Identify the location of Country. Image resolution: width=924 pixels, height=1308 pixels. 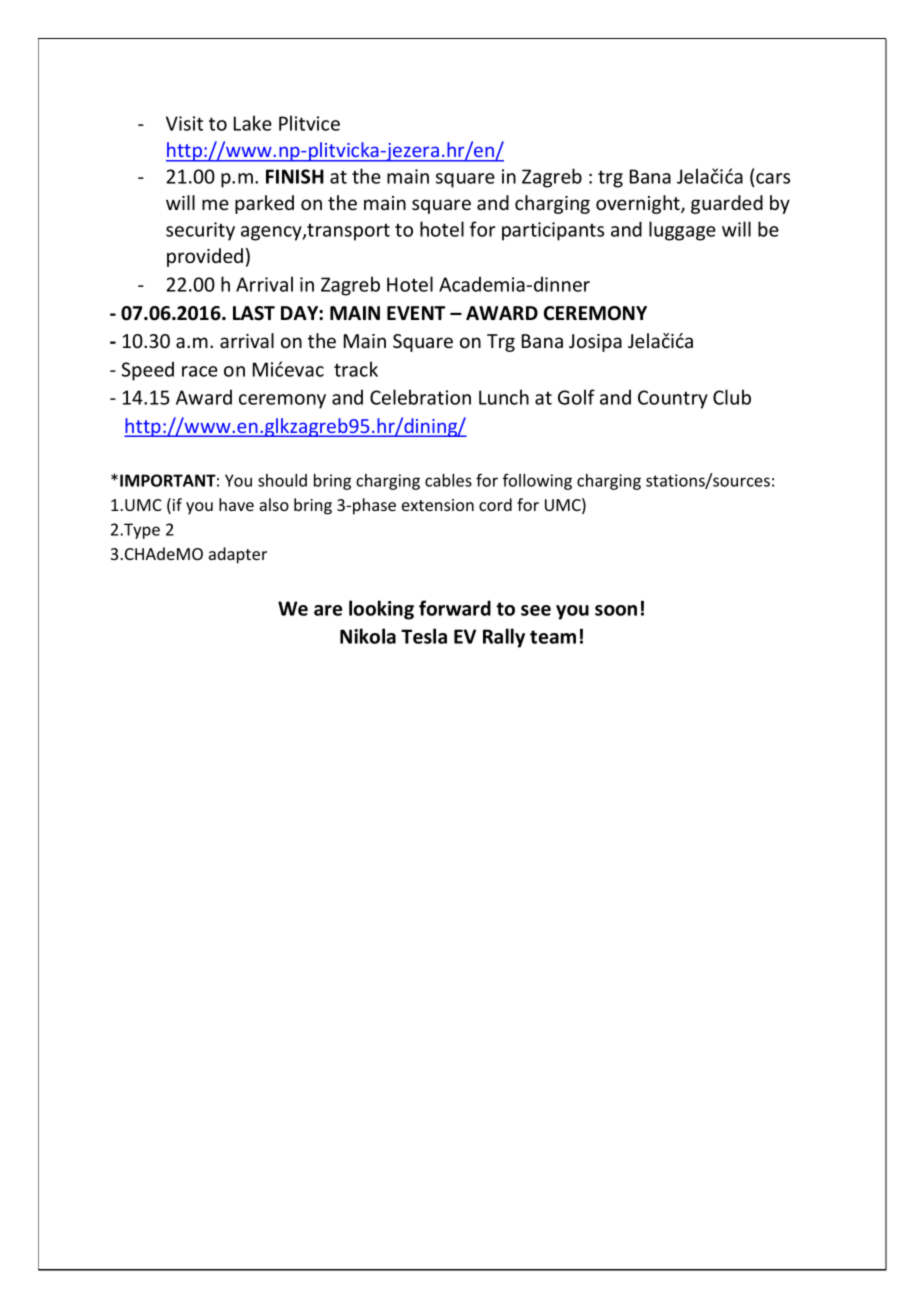
(673, 399).
